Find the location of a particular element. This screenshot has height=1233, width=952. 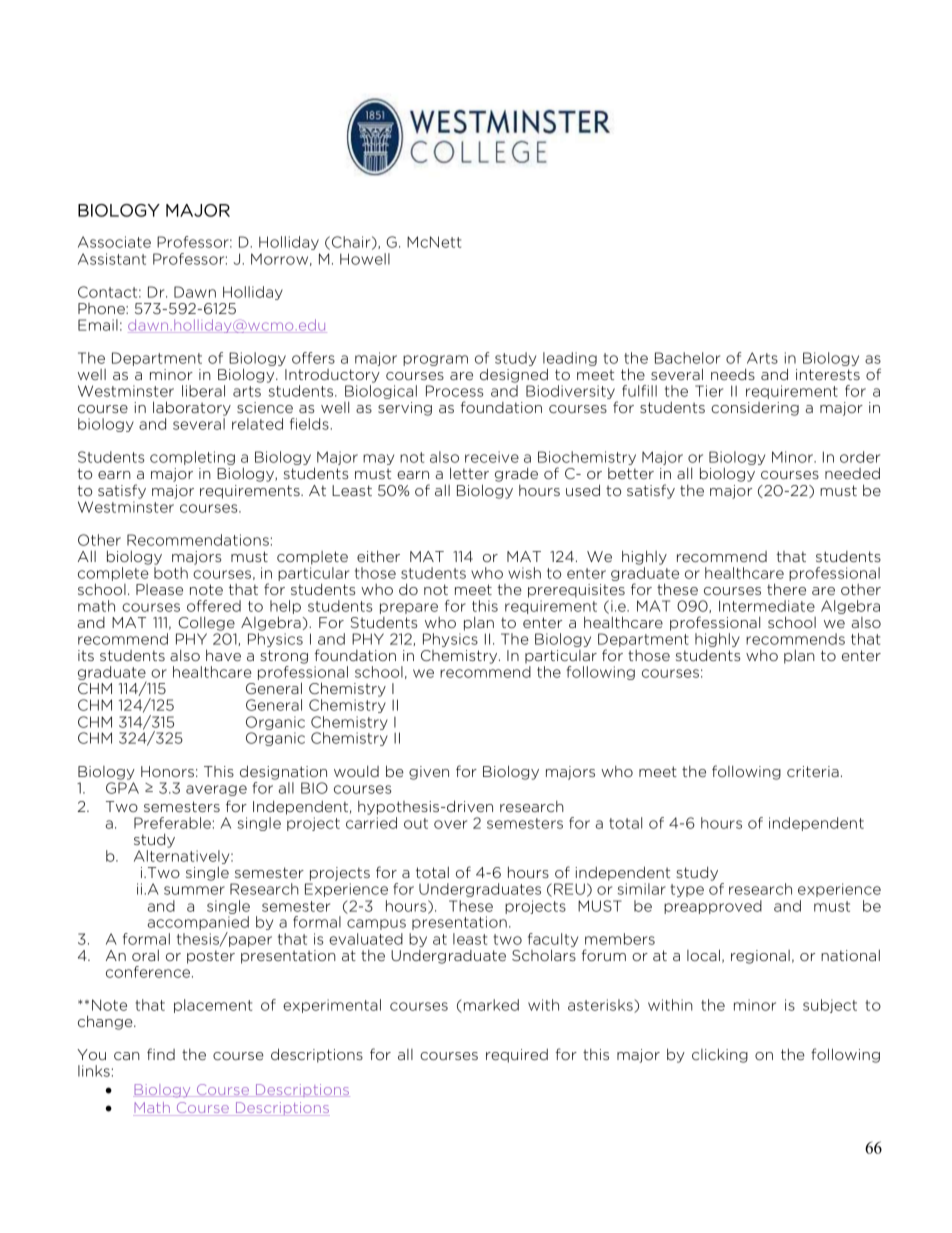

find is located at coordinates (161, 1054).
